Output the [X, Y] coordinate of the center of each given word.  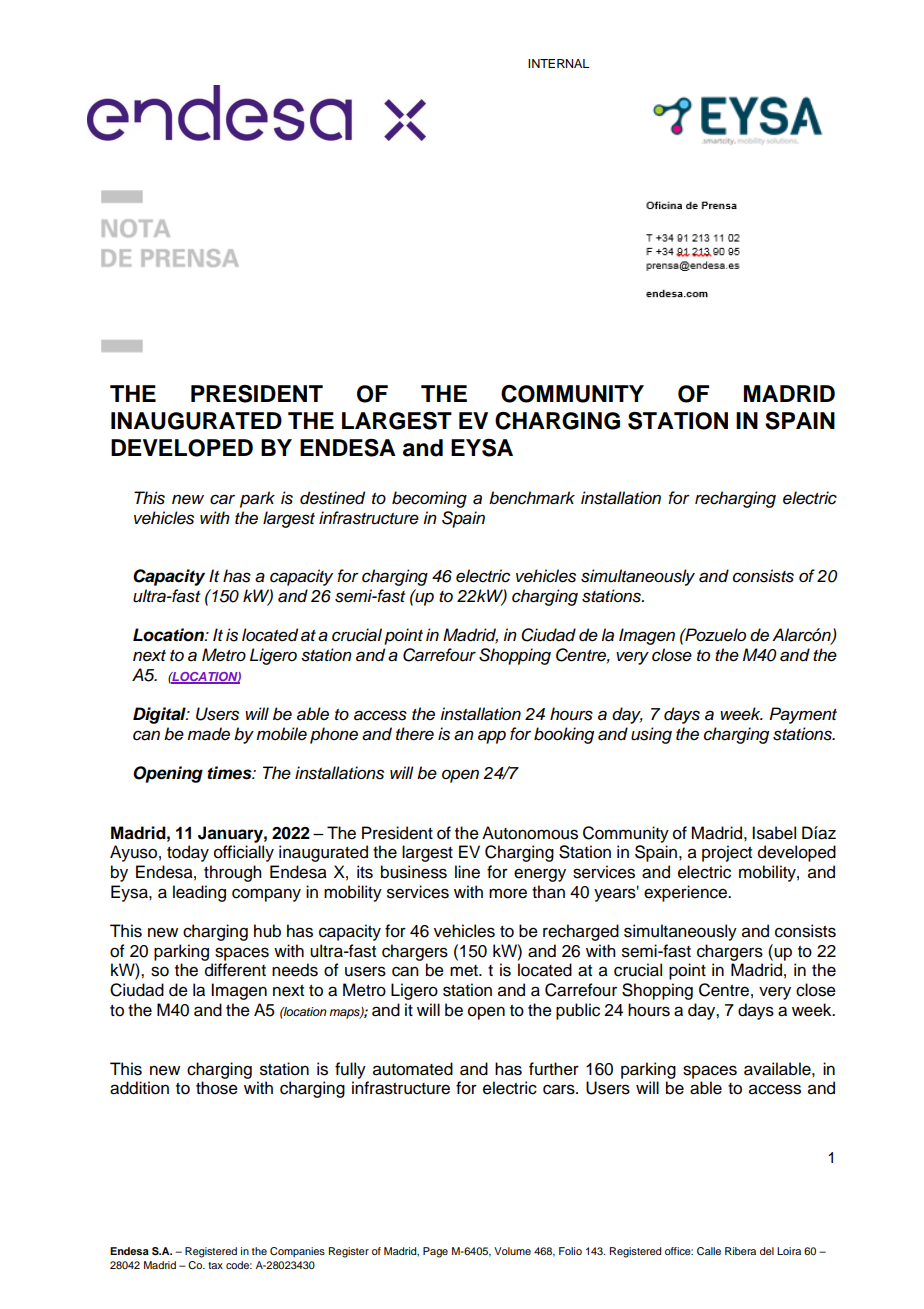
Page [435, 1252]
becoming [429, 499]
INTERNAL [558, 63]
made [208, 734]
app [492, 737]
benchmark [532, 498]
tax [215, 1265]
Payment [803, 715]
